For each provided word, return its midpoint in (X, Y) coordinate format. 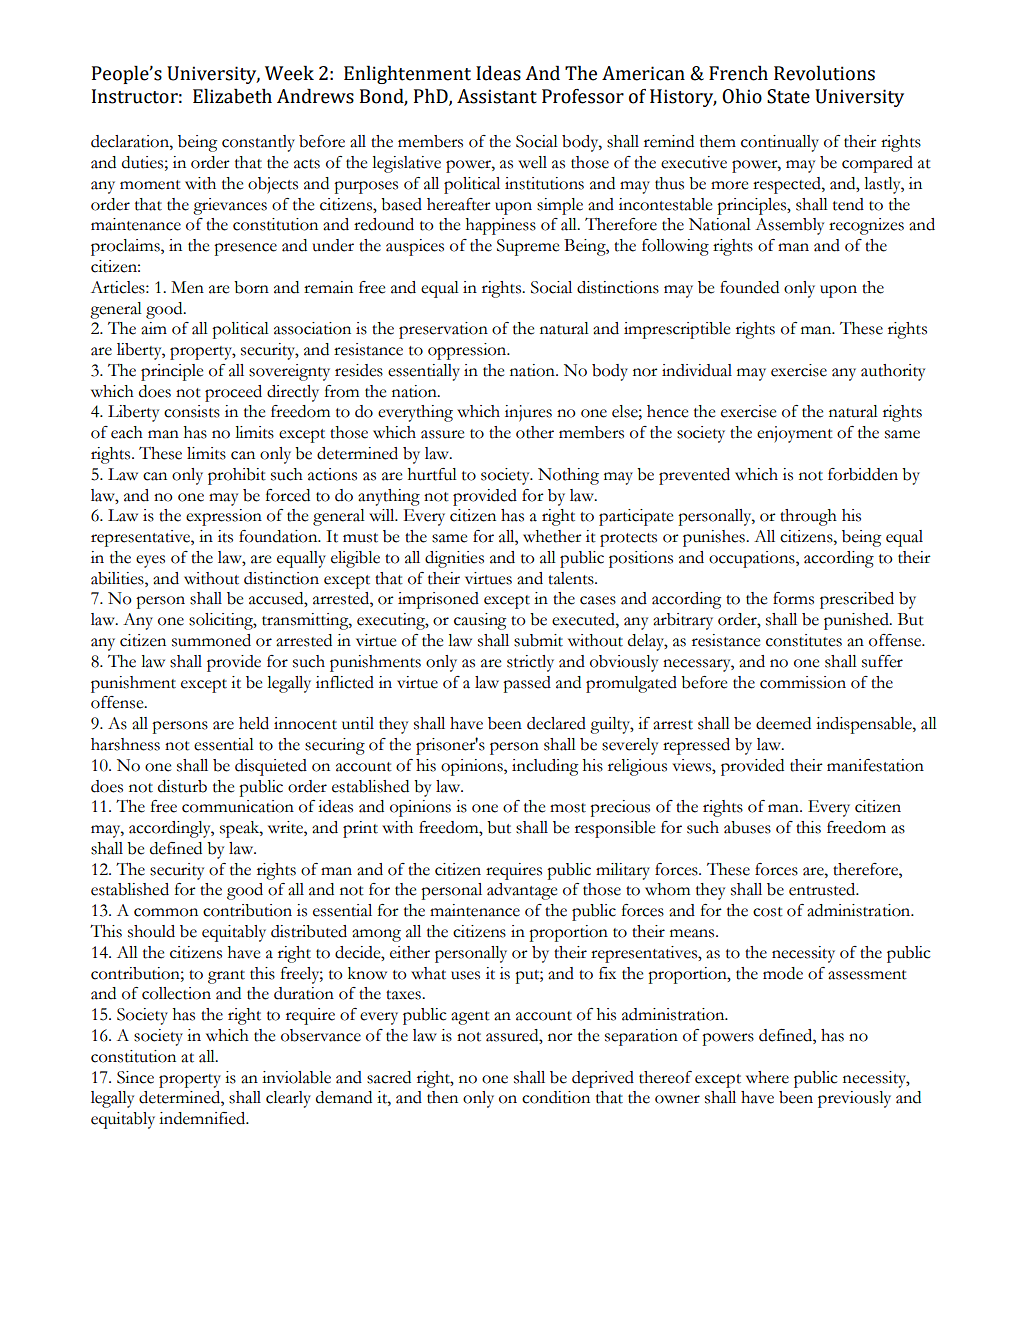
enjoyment (795, 434)
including (545, 767)
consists (192, 411)
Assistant (497, 96)
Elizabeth (232, 96)
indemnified (203, 1118)
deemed (783, 723)
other (535, 432)
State (788, 96)
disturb (182, 786)
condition (556, 1097)
